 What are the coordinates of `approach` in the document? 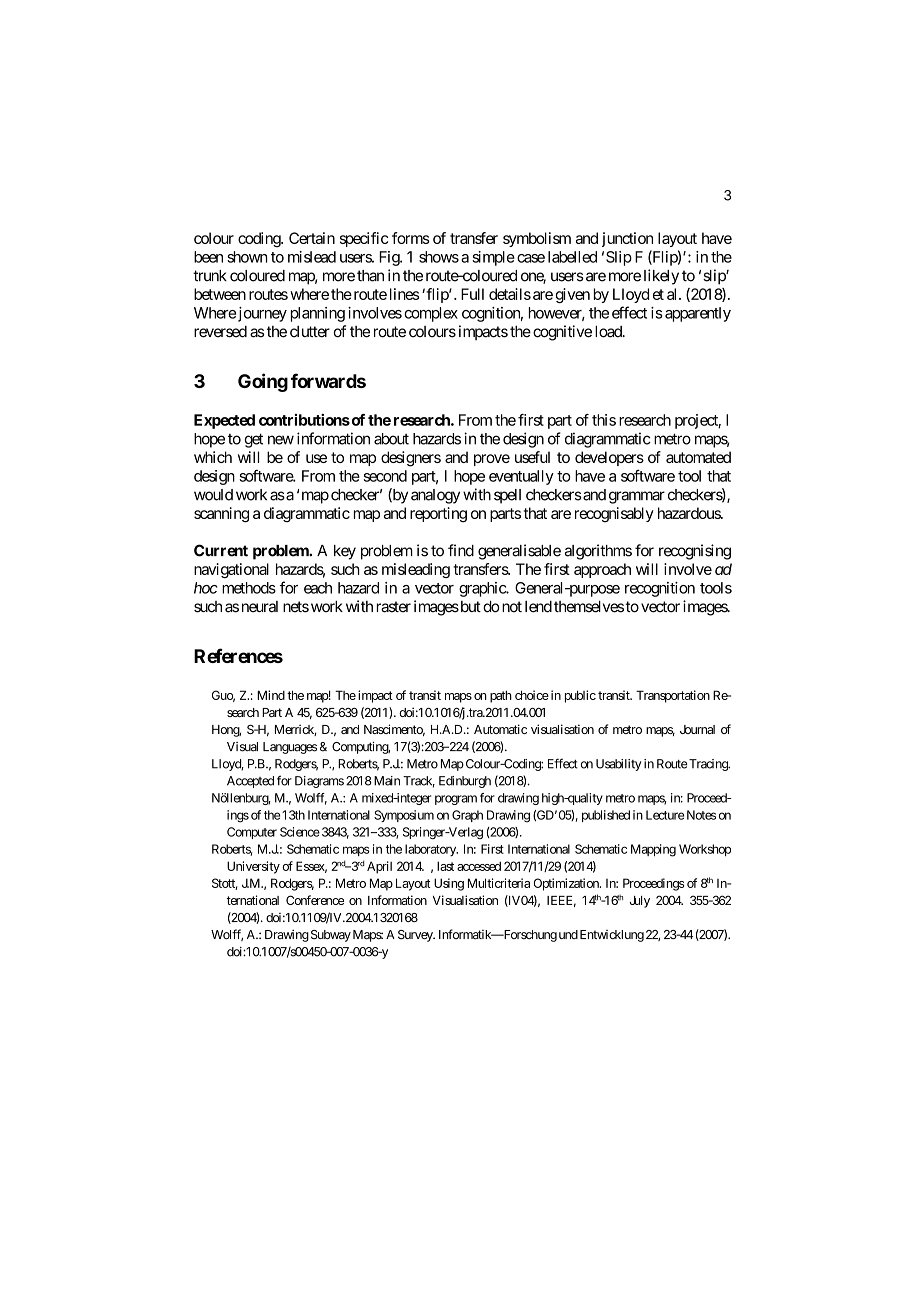 It's located at (602, 570).
